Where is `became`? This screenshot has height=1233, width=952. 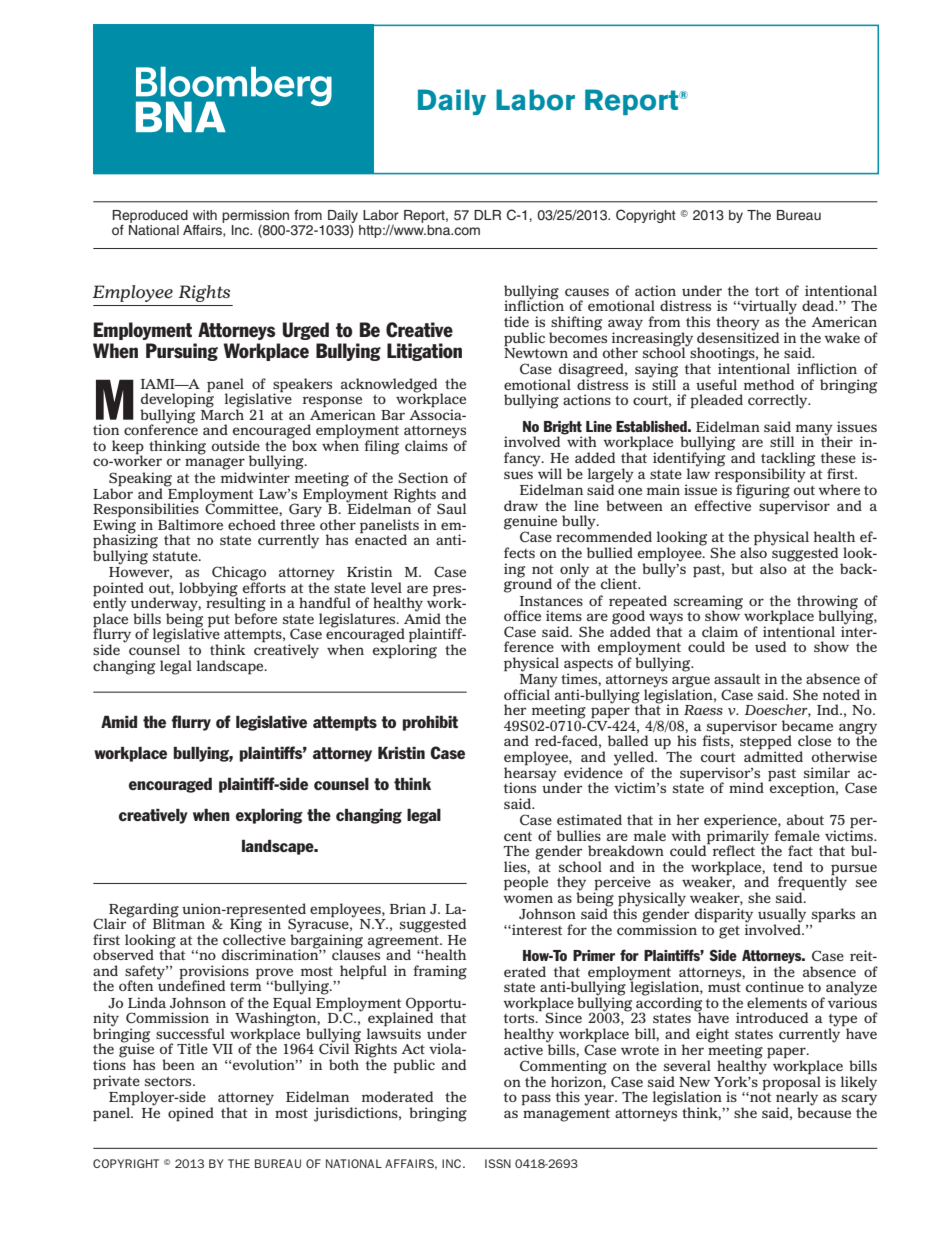
became is located at coordinates (807, 725).
